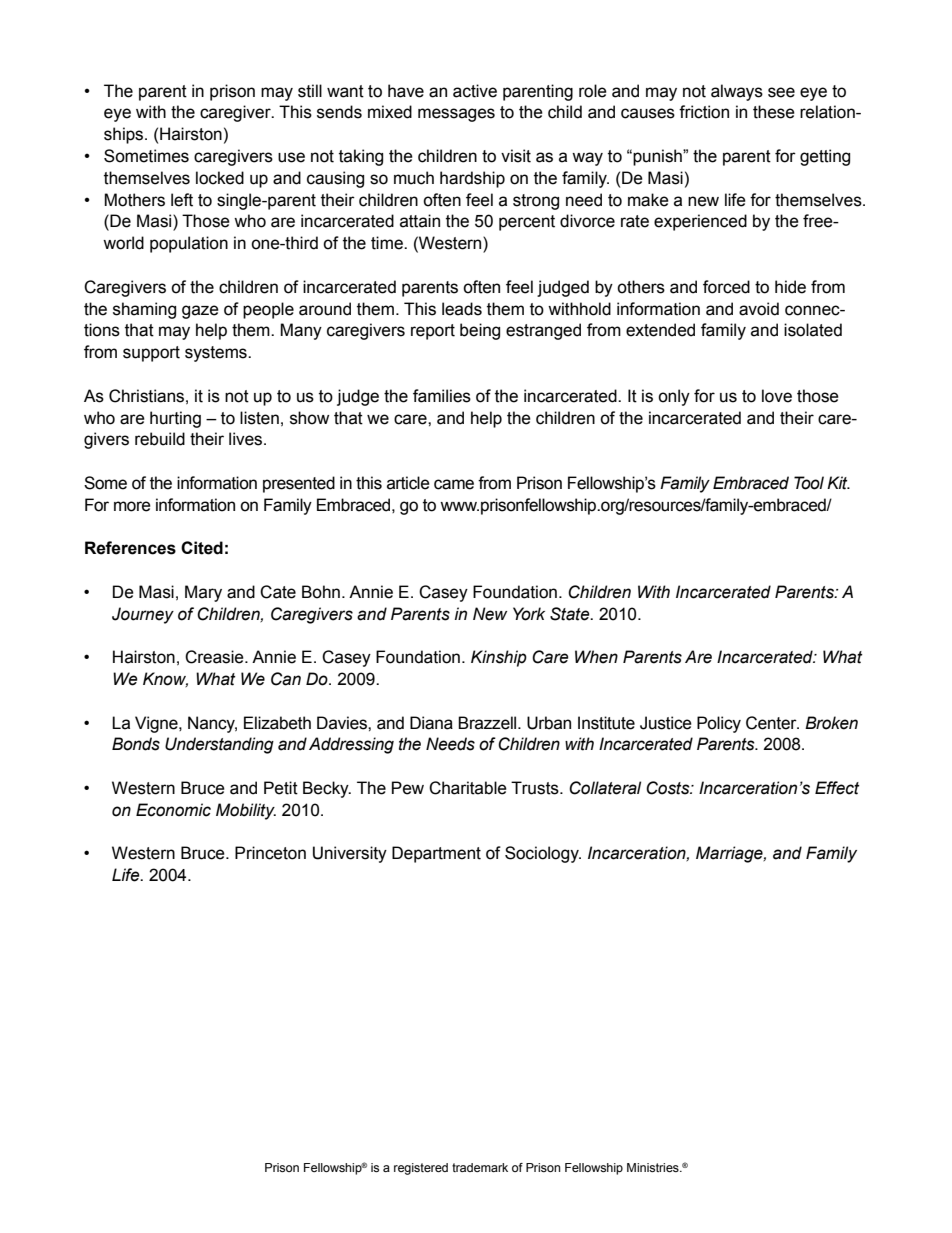 The height and width of the screenshot is (1233, 952). Describe the element at coordinates (774, 112) in the screenshot. I see `these` at that location.
